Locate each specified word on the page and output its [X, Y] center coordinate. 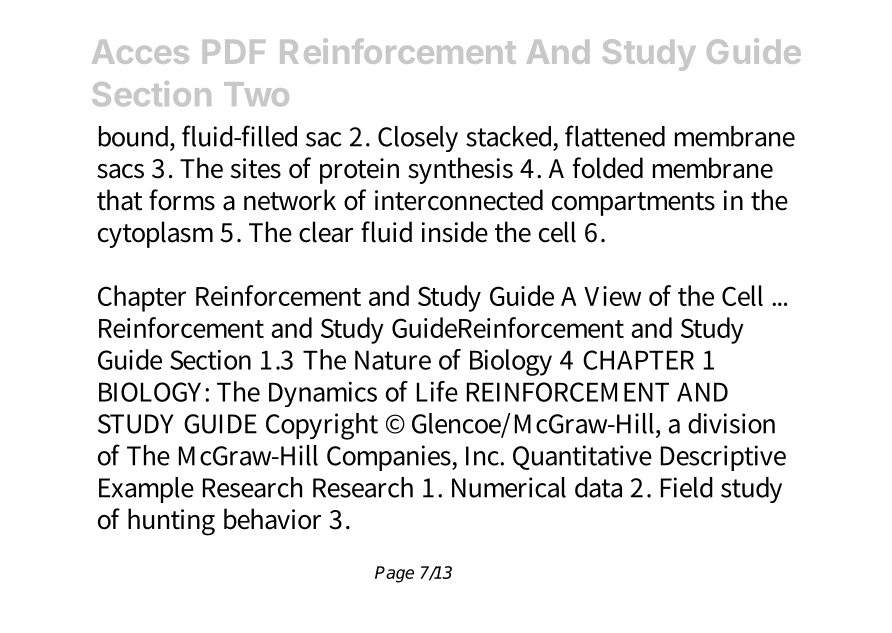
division [731, 423]
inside [455, 232]
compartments [633, 204]
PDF [234, 52]
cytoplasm [155, 234]
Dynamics [323, 394]
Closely [418, 139]
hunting [171, 522]
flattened [615, 136]
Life [437, 391]
